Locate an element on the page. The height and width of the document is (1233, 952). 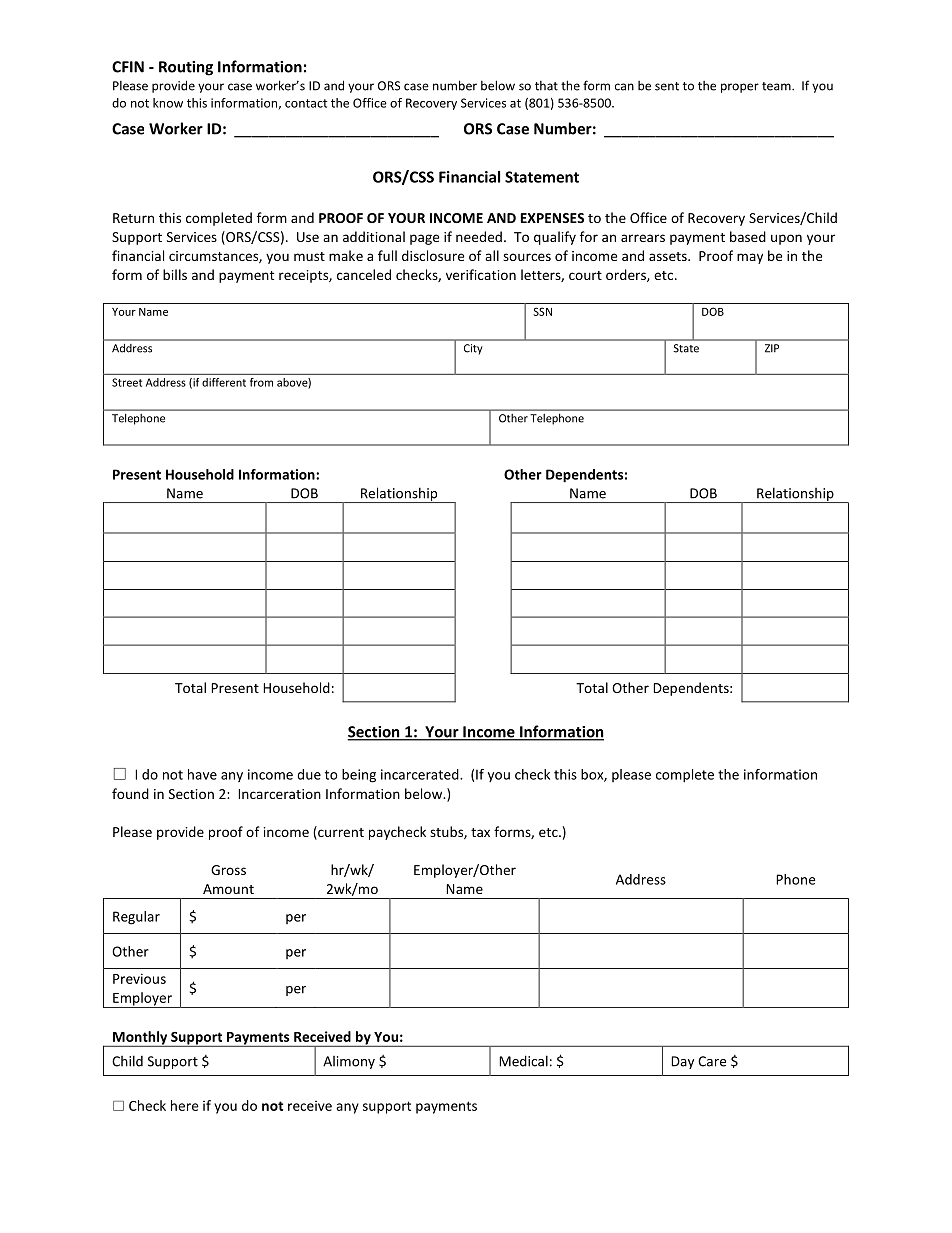
that is located at coordinates (546, 86).
